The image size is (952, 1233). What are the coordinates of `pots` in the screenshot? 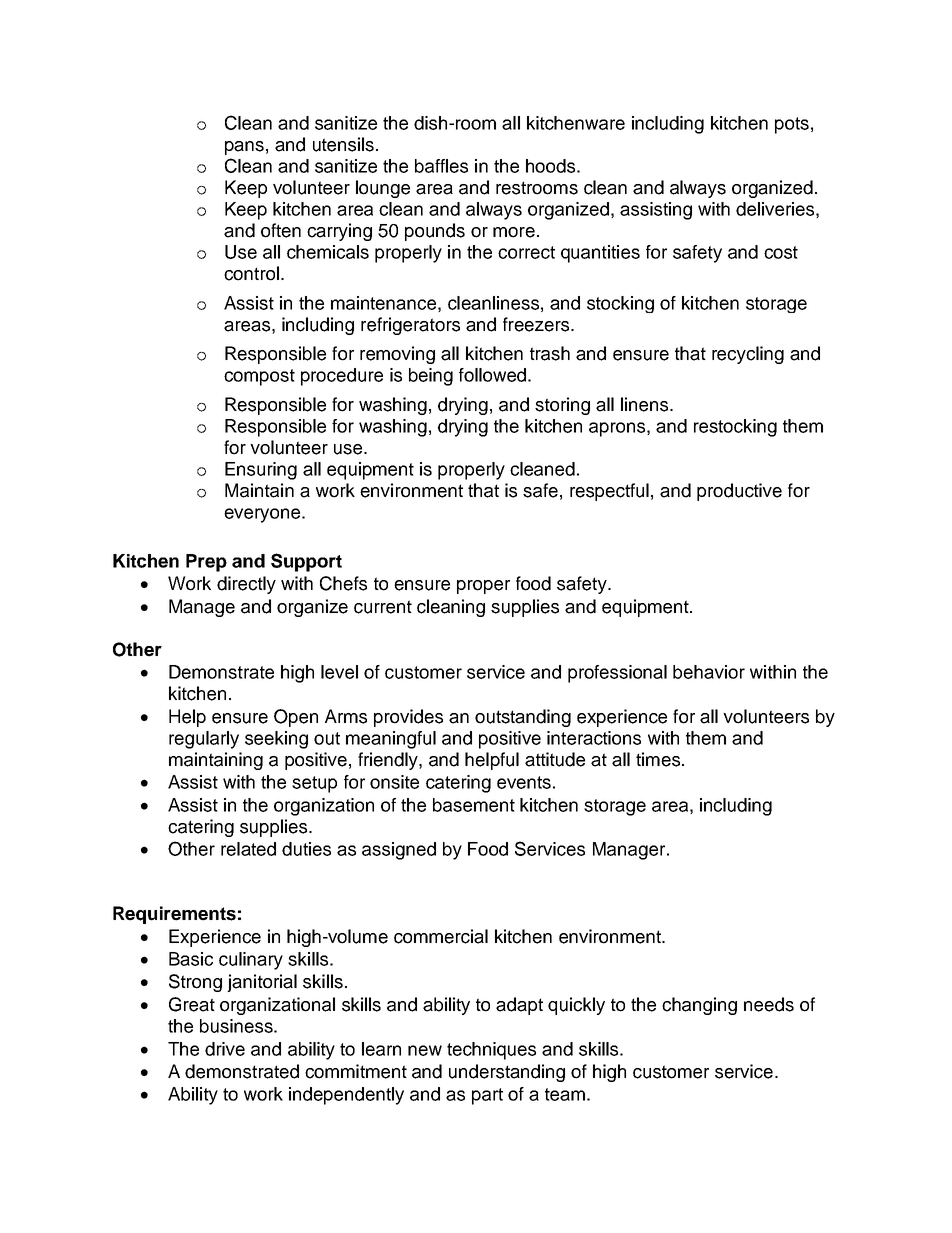 It's located at (792, 125).
